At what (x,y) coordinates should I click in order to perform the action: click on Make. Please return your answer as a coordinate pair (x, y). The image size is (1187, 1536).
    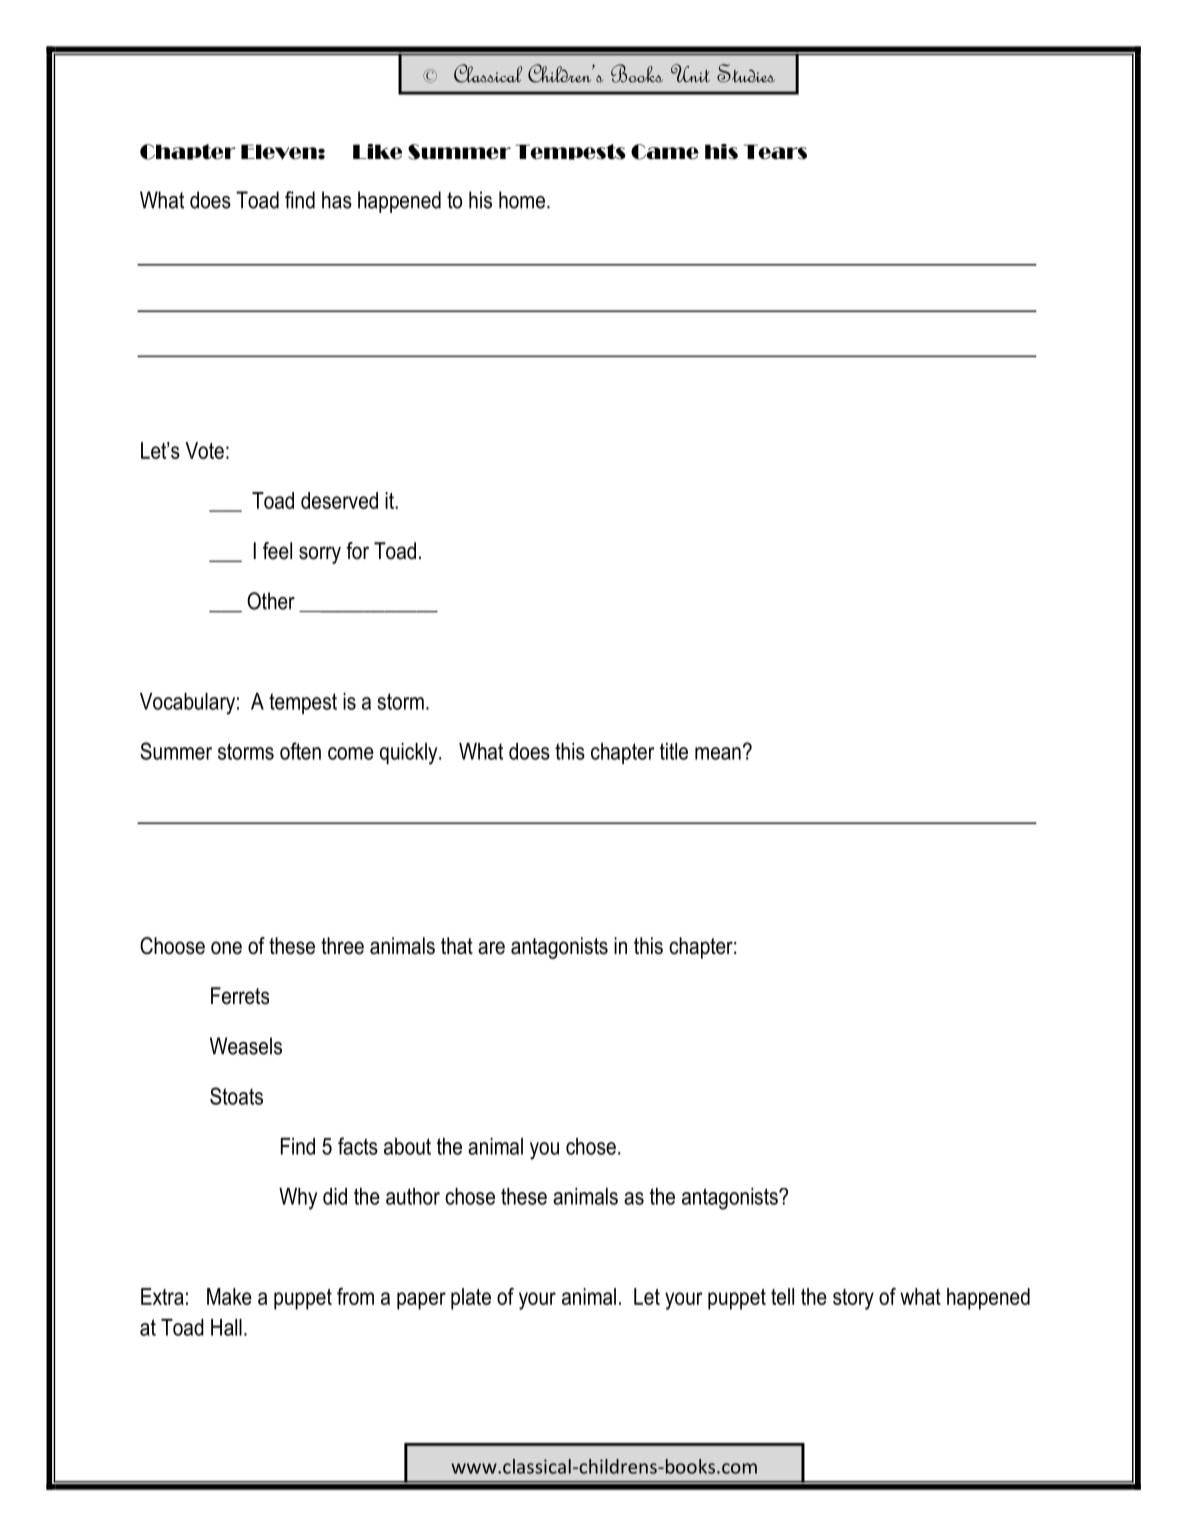
    Looking at the image, I should click on (229, 1296).
